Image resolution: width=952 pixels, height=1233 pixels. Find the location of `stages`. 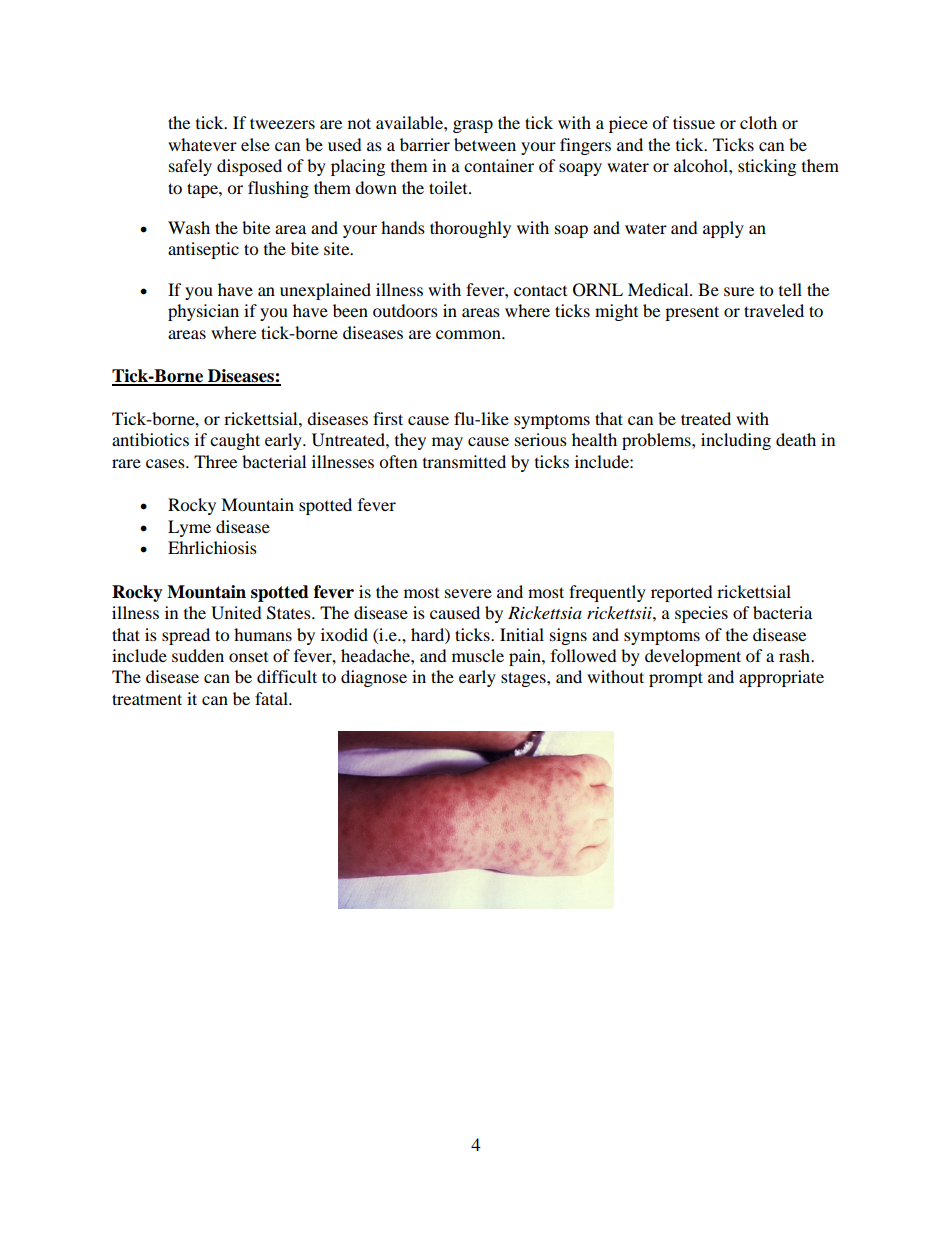

stages is located at coordinates (524, 679).
